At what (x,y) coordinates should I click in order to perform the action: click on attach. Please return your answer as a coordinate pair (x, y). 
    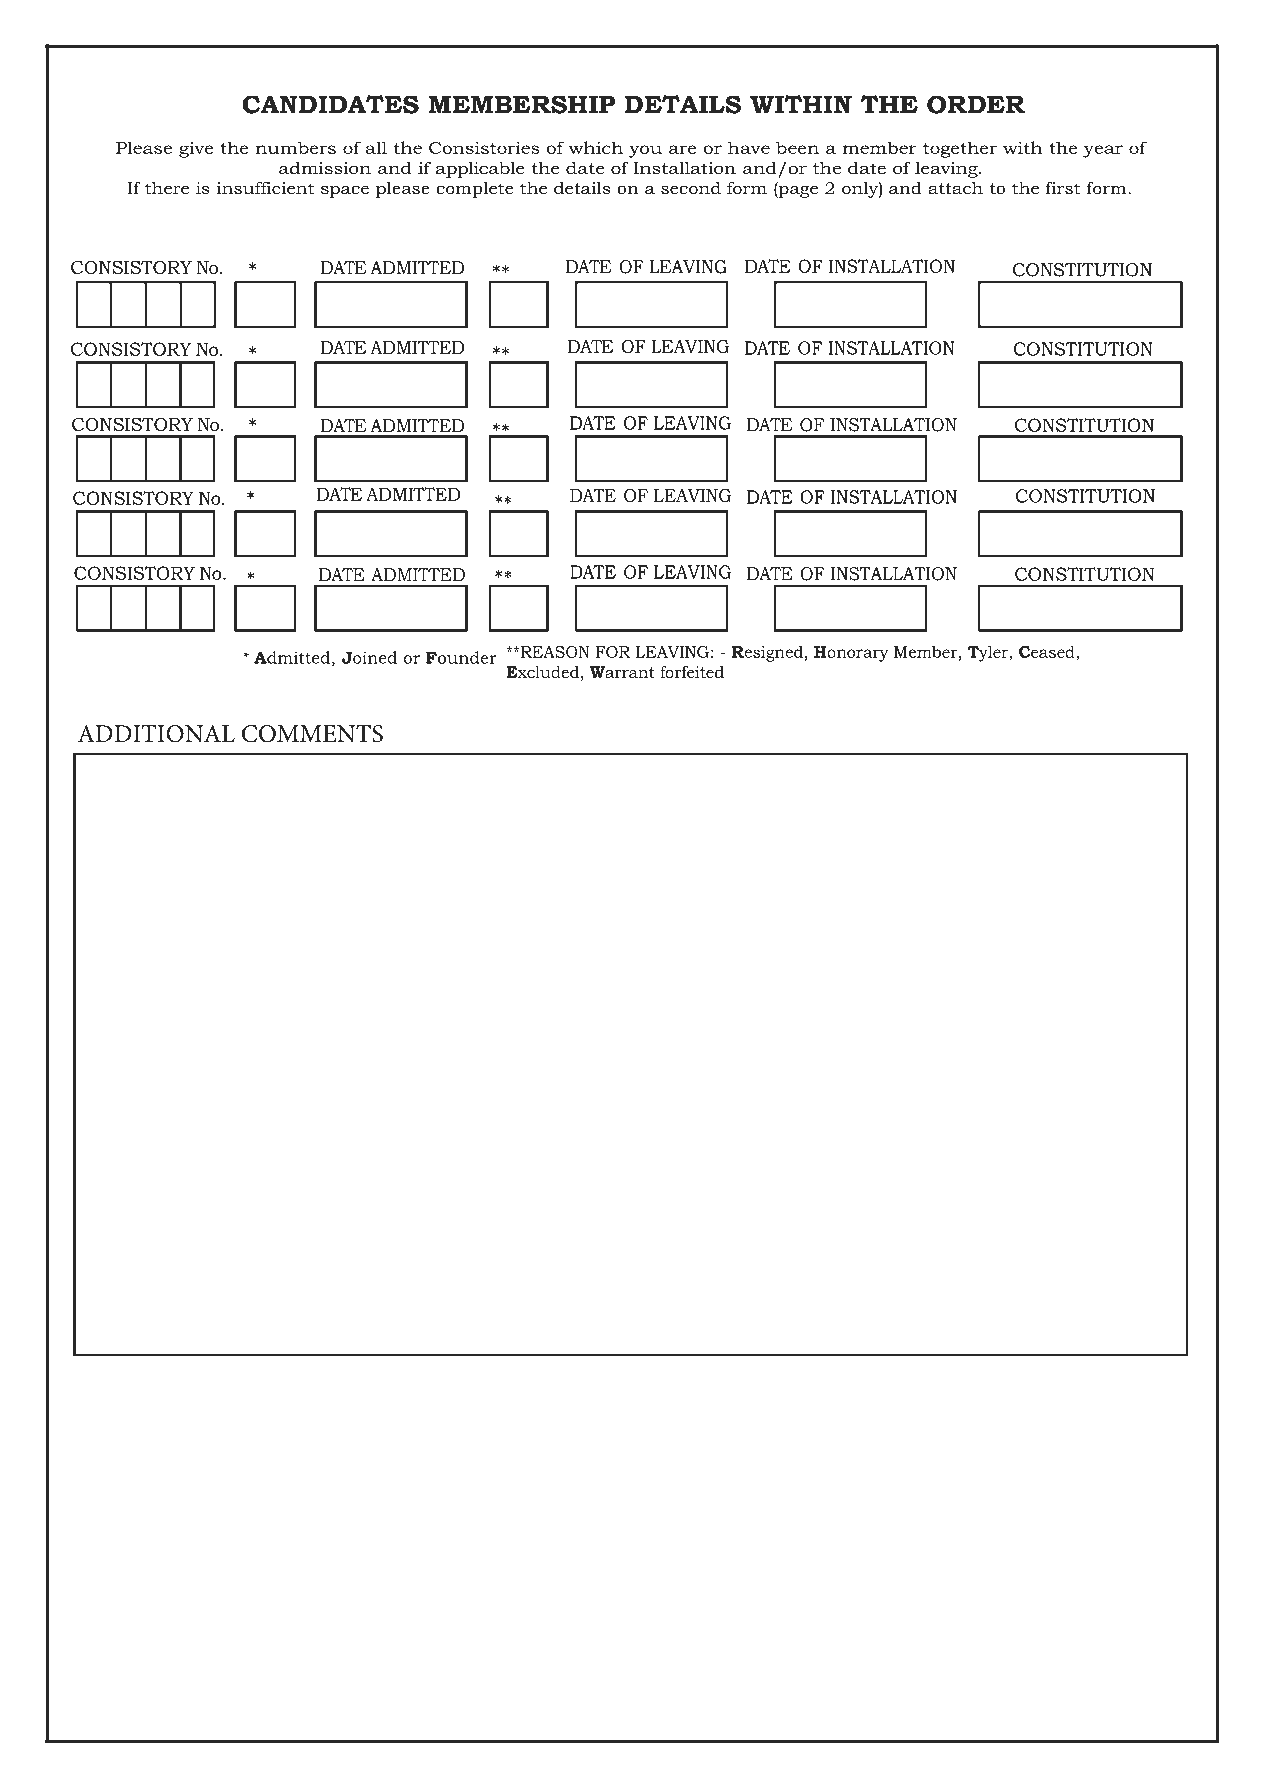
    Looking at the image, I should click on (955, 188).
